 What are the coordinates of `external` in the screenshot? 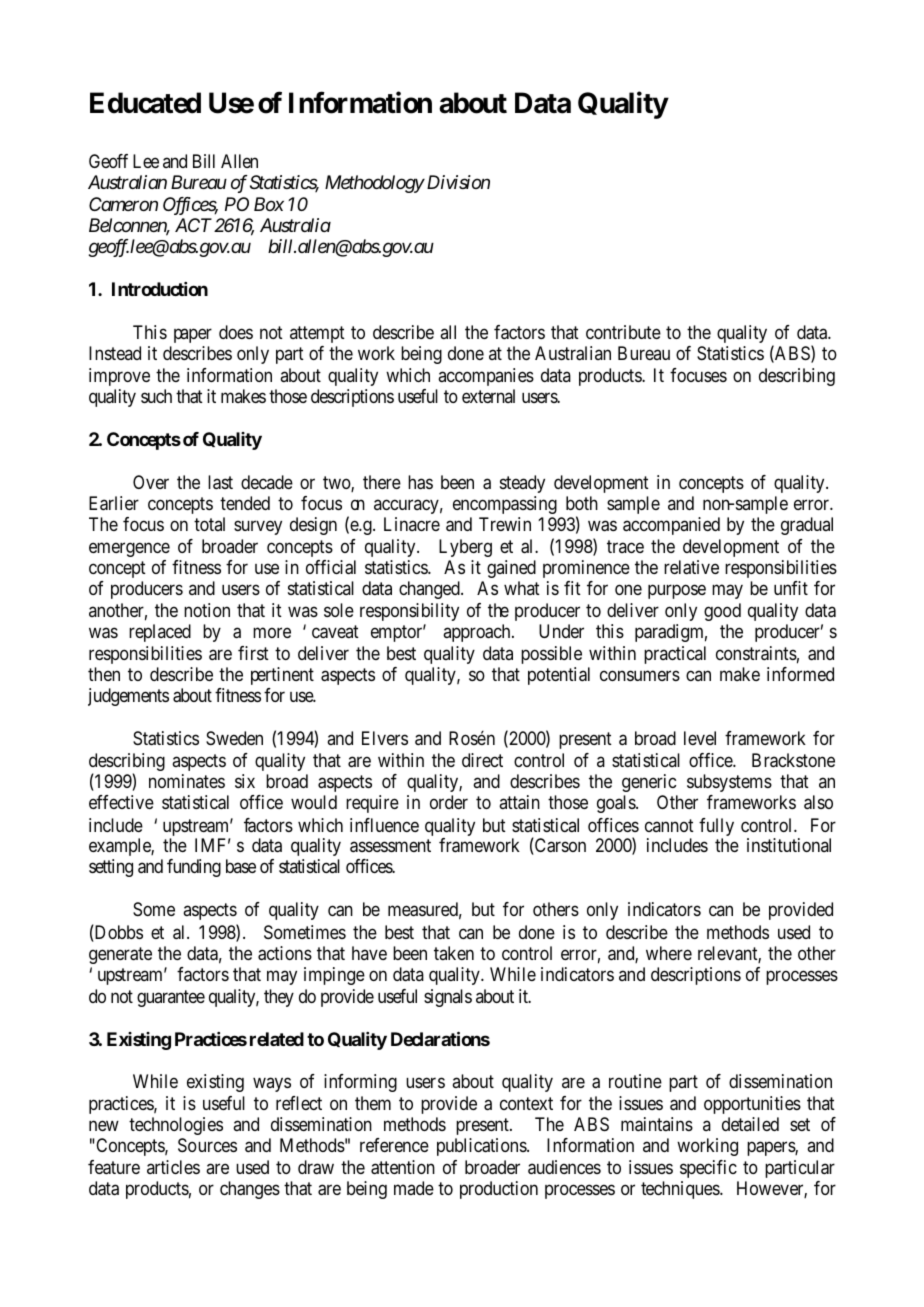 It's located at (488, 396).
